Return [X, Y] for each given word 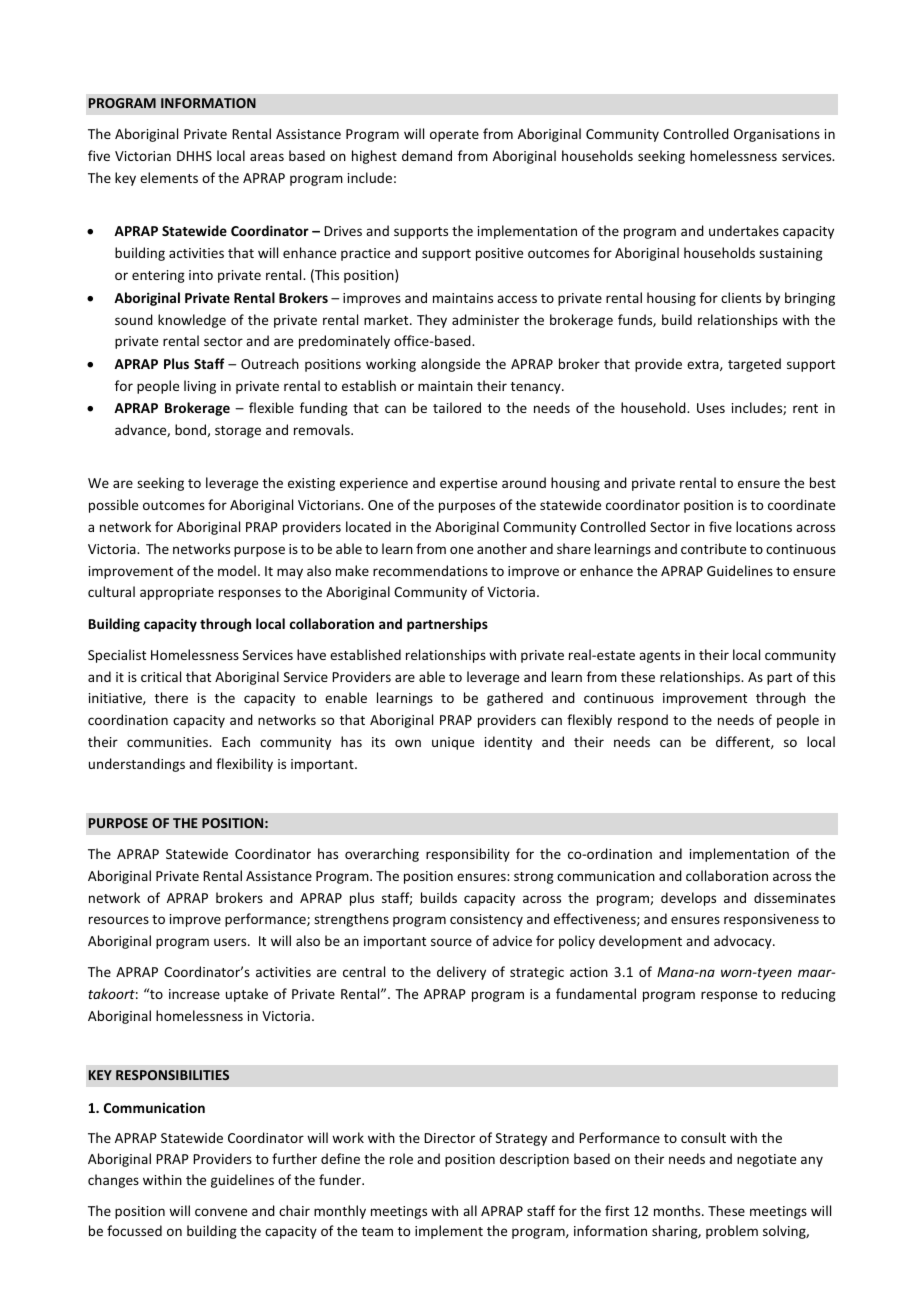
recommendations [430, 570]
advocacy [744, 942]
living [200, 387]
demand [427, 155]
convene [221, 1212]
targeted [754, 365]
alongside [450, 365]
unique [453, 743]
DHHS [194, 156]
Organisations [777, 135]
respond [643, 721]
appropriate [177, 593]
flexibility [244, 765]
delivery [461, 973]
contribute [713, 548]
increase [194, 994]
